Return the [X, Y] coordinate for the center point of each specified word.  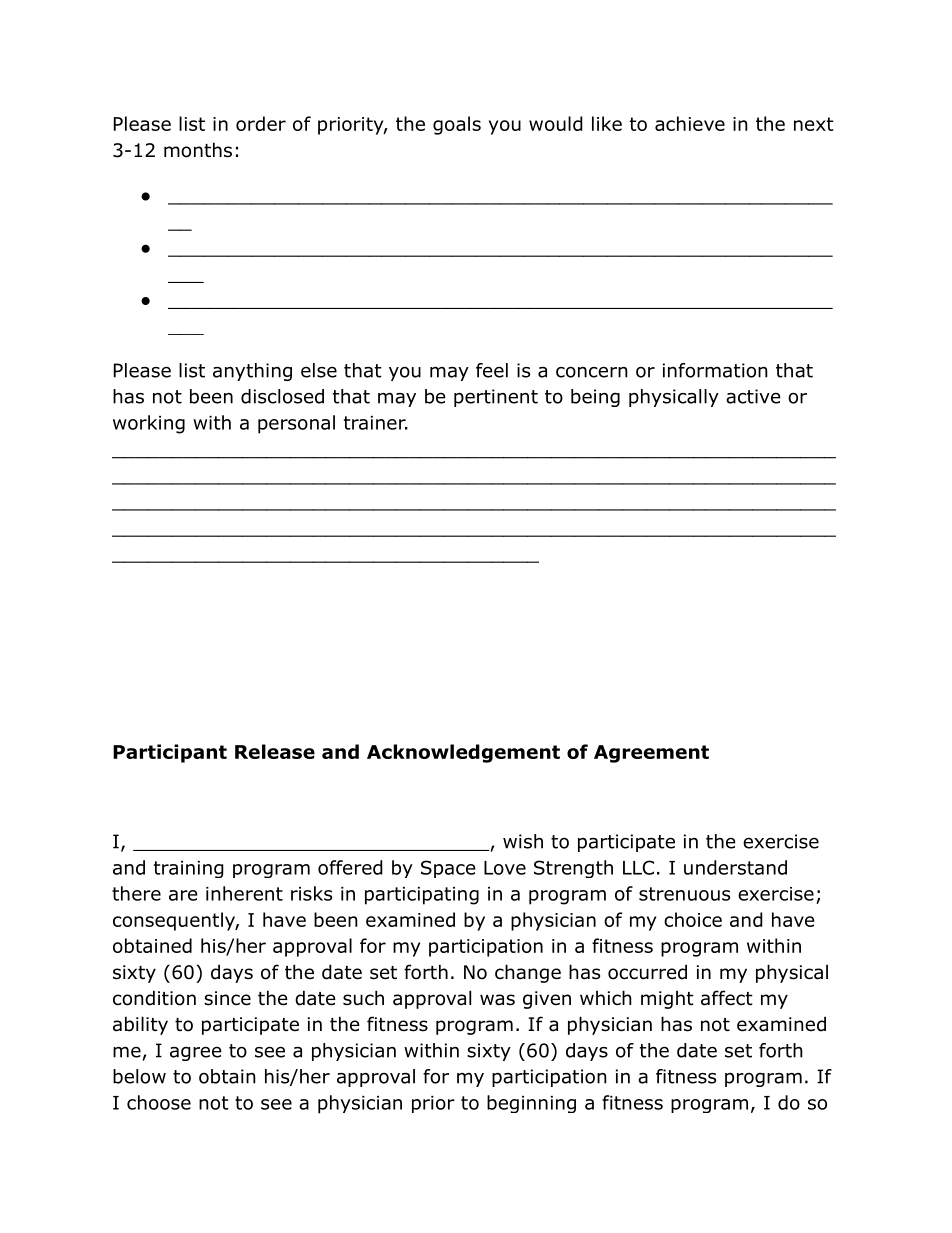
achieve [690, 123]
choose [159, 1102]
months [198, 150]
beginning [531, 1104]
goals [457, 125]
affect [727, 998]
